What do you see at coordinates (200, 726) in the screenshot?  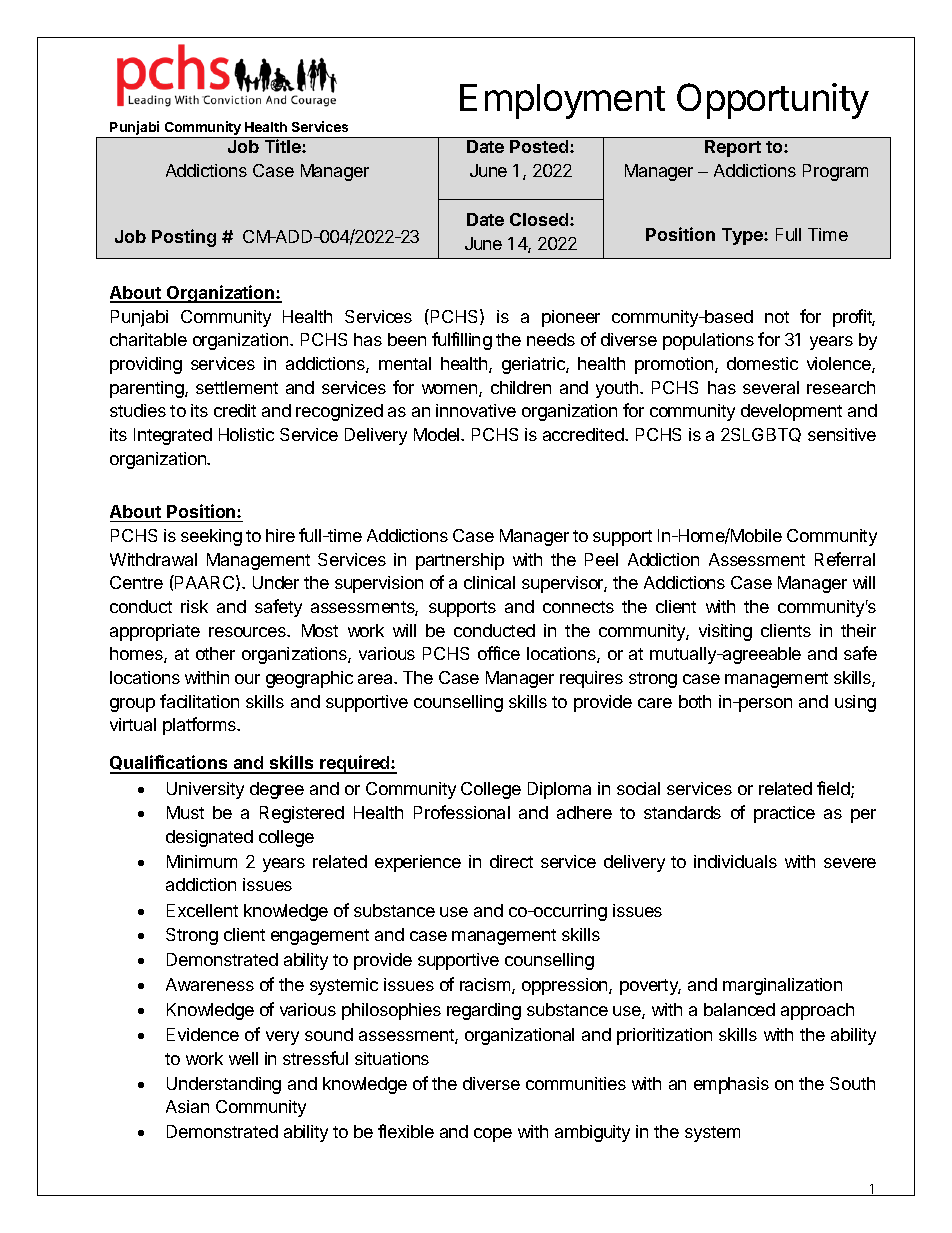 I see `platforms` at bounding box center [200, 726].
